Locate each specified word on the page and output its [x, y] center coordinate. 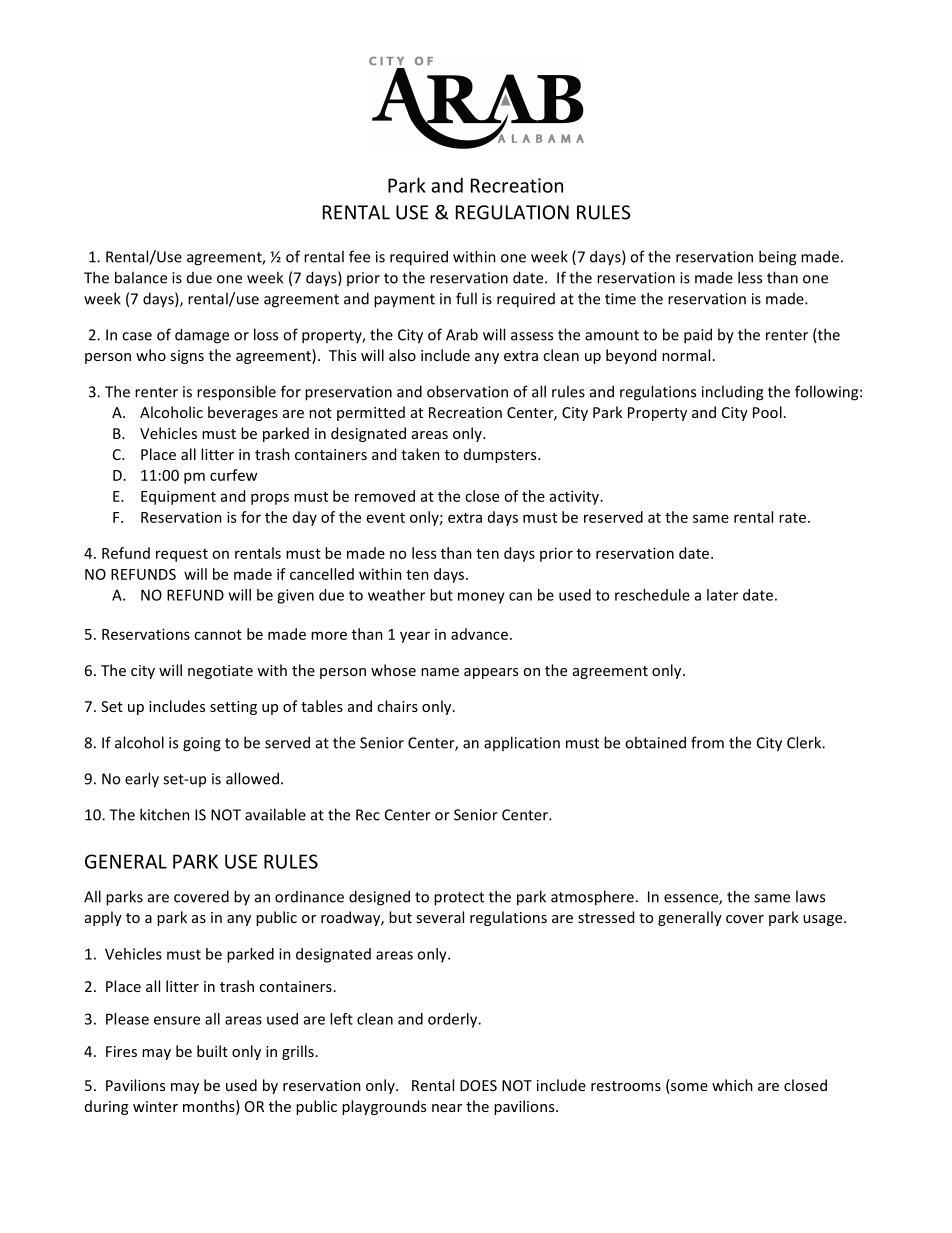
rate [792, 518]
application [522, 743]
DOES [478, 1085]
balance [141, 277]
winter [155, 1106]
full [466, 298]
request [182, 555]
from [707, 742]
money [481, 598]
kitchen [165, 814]
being [777, 258]
